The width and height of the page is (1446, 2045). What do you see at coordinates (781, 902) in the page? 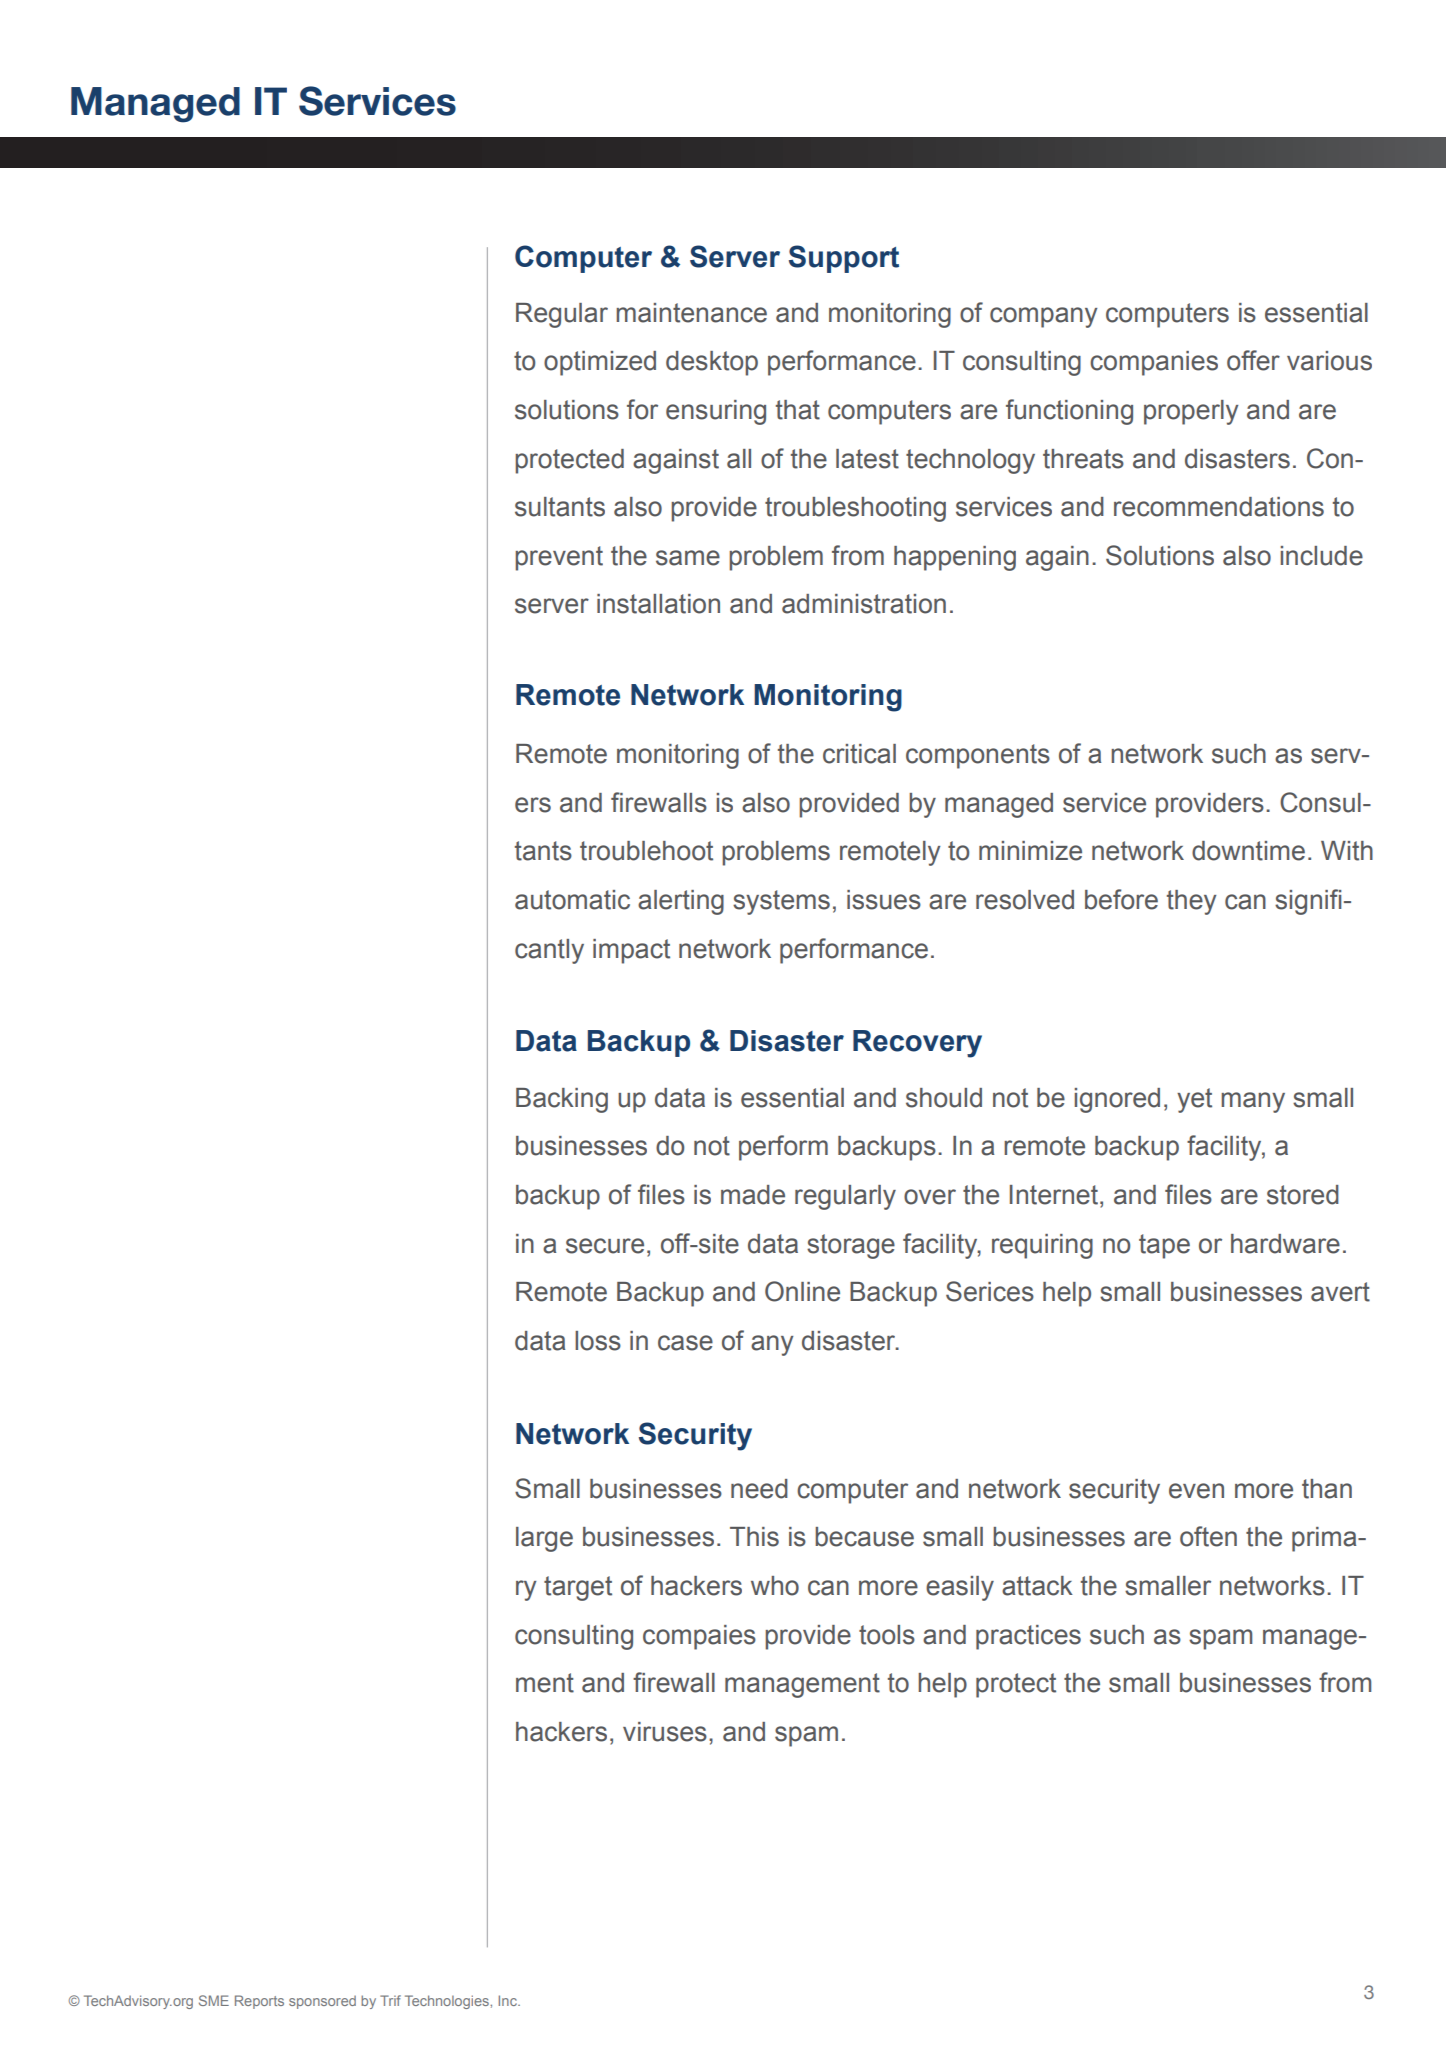
I see `systems` at bounding box center [781, 902].
